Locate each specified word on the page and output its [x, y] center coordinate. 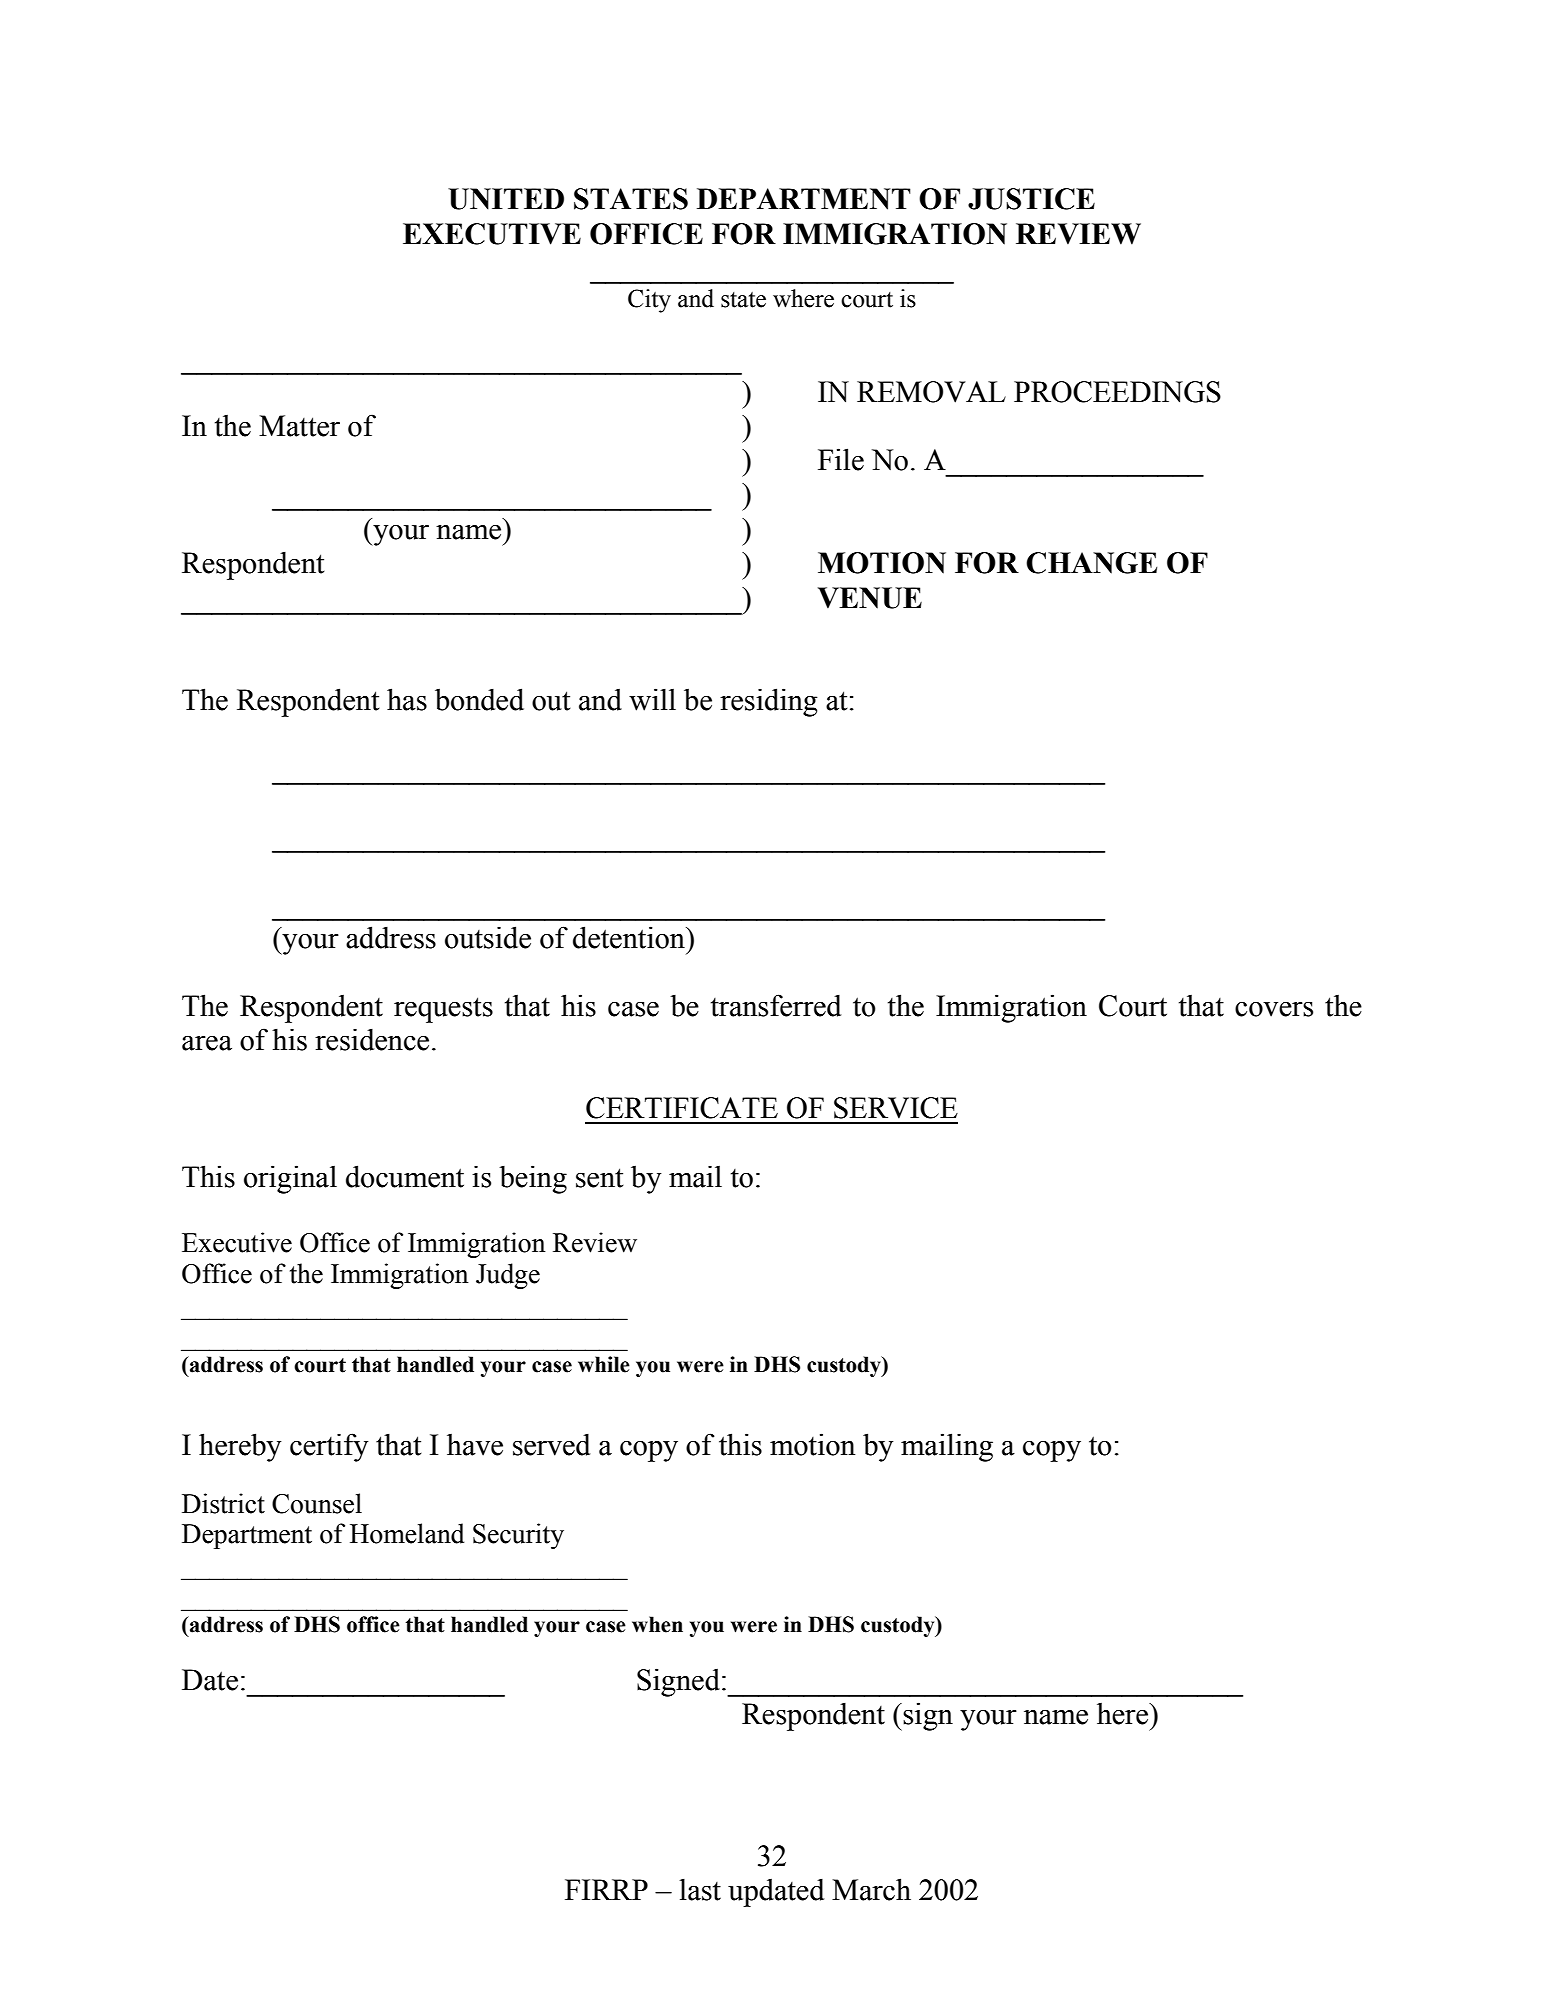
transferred [776, 1005]
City [649, 301]
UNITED [506, 199]
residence [372, 1039]
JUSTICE [1031, 199]
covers [1274, 1009]
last [700, 1889]
